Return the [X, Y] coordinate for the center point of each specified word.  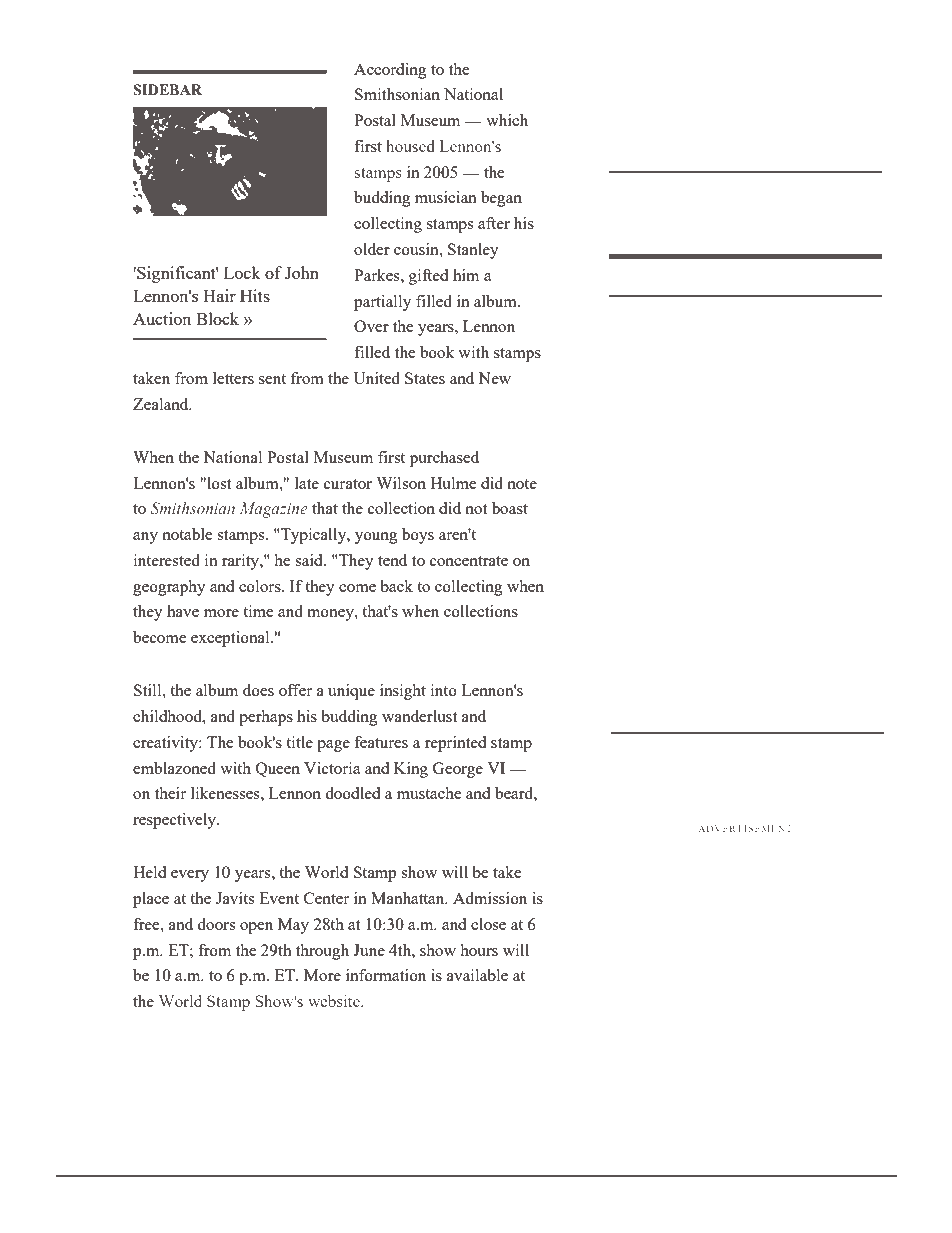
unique [351, 692]
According [390, 71]
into [444, 690]
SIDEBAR [167, 90]
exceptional [231, 639]
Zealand [162, 404]
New [494, 378]
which [507, 120]
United [376, 378]
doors [216, 924]
